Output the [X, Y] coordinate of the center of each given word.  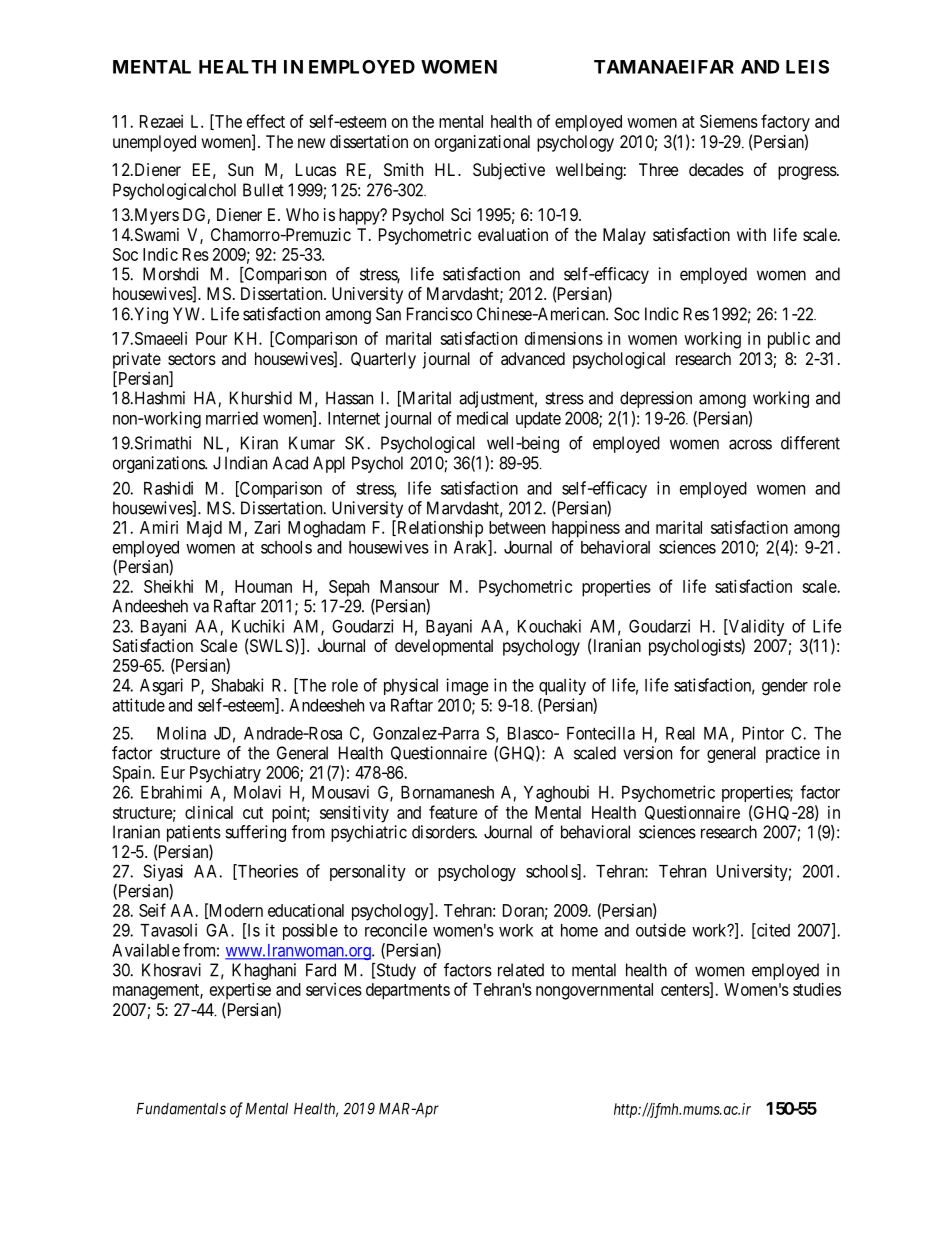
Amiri [159, 527]
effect [266, 121]
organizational [482, 143]
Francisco [439, 314]
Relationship [439, 529]
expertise [240, 991]
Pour [211, 338]
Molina [181, 733]
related [521, 970]
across [750, 444]
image [467, 687]
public [789, 340]
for [690, 753]
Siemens [729, 121]
